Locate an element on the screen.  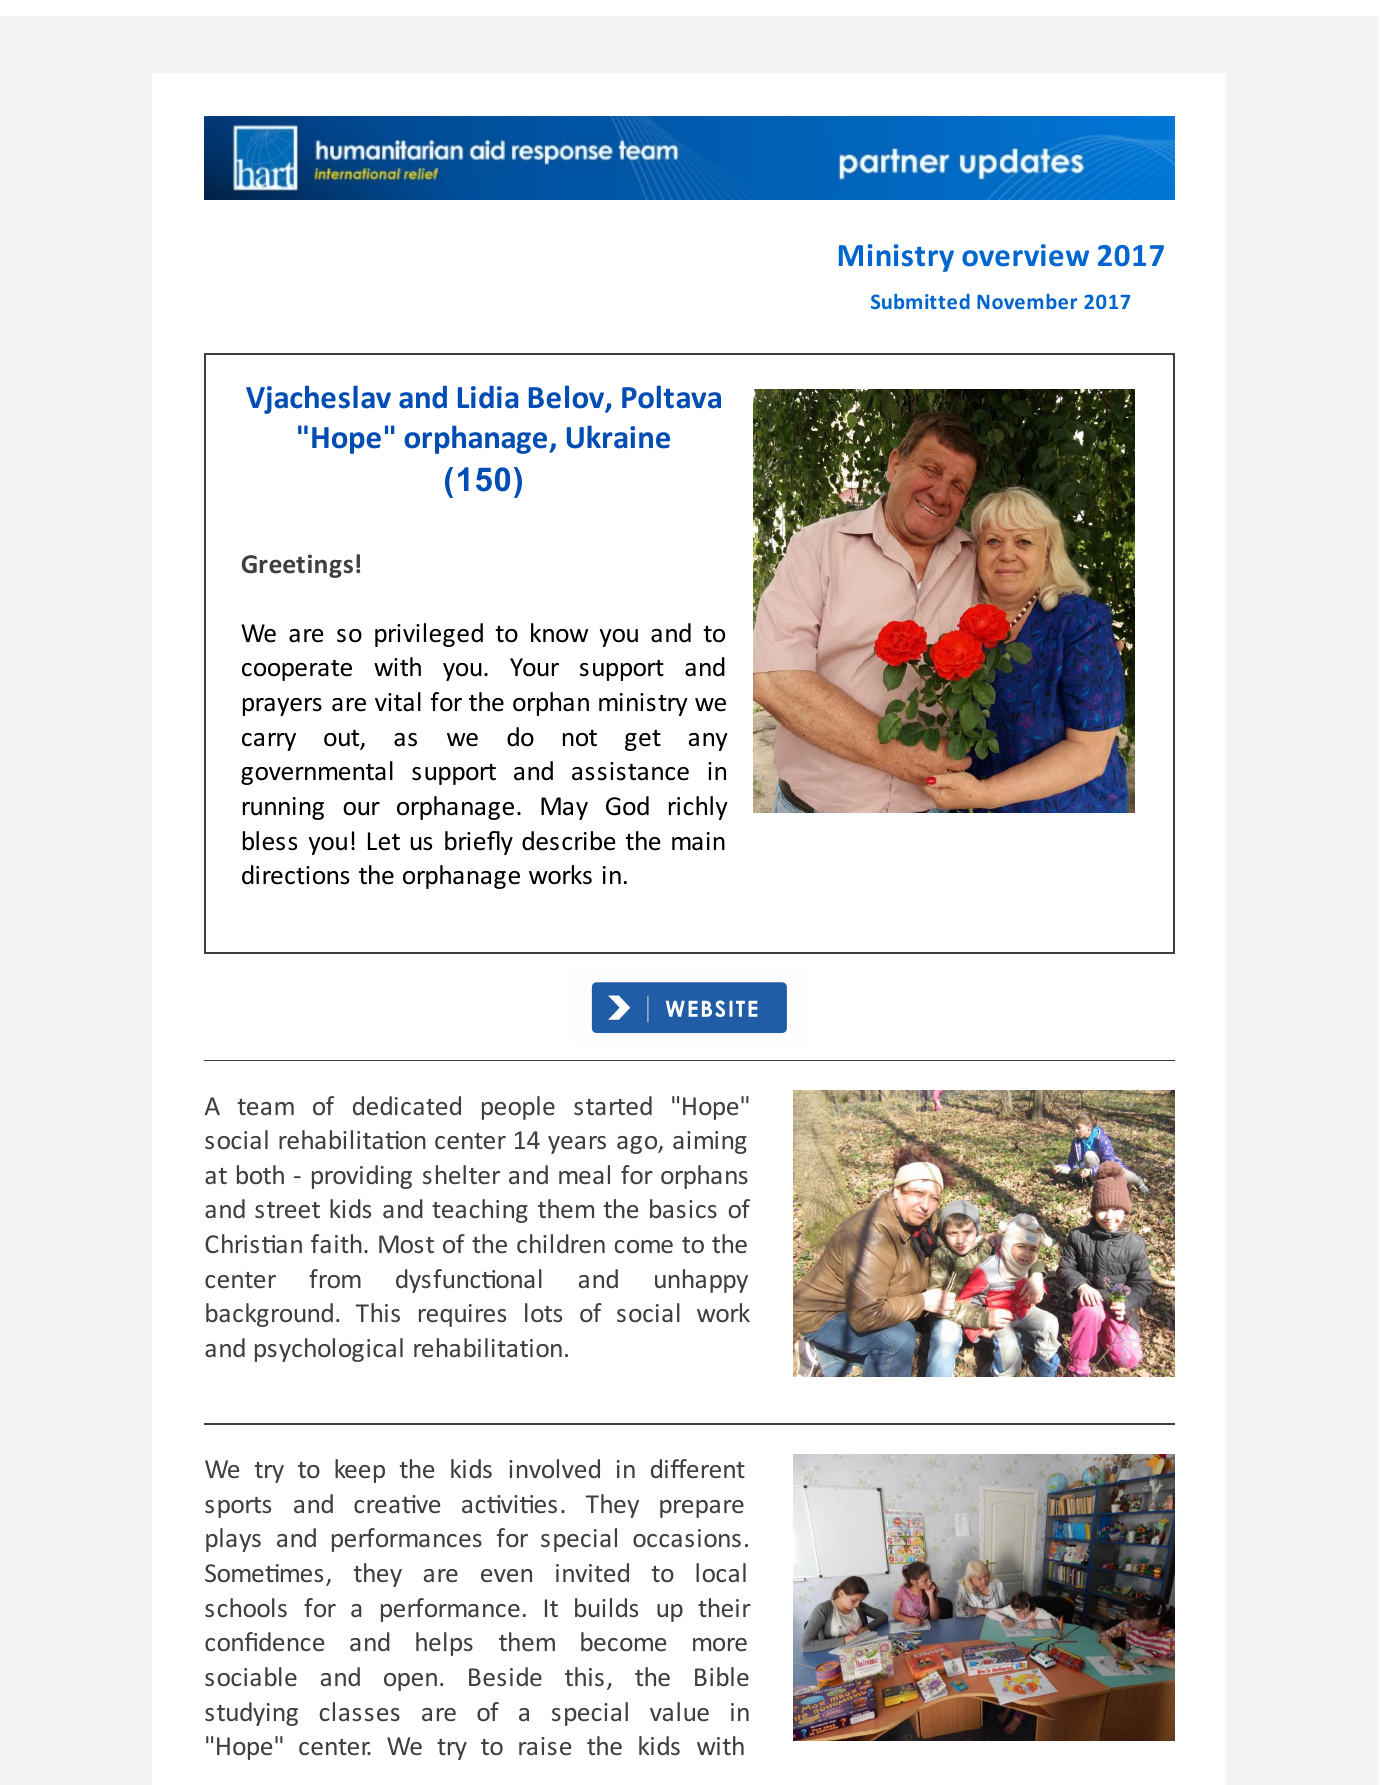
Lidia is located at coordinates (488, 397).
